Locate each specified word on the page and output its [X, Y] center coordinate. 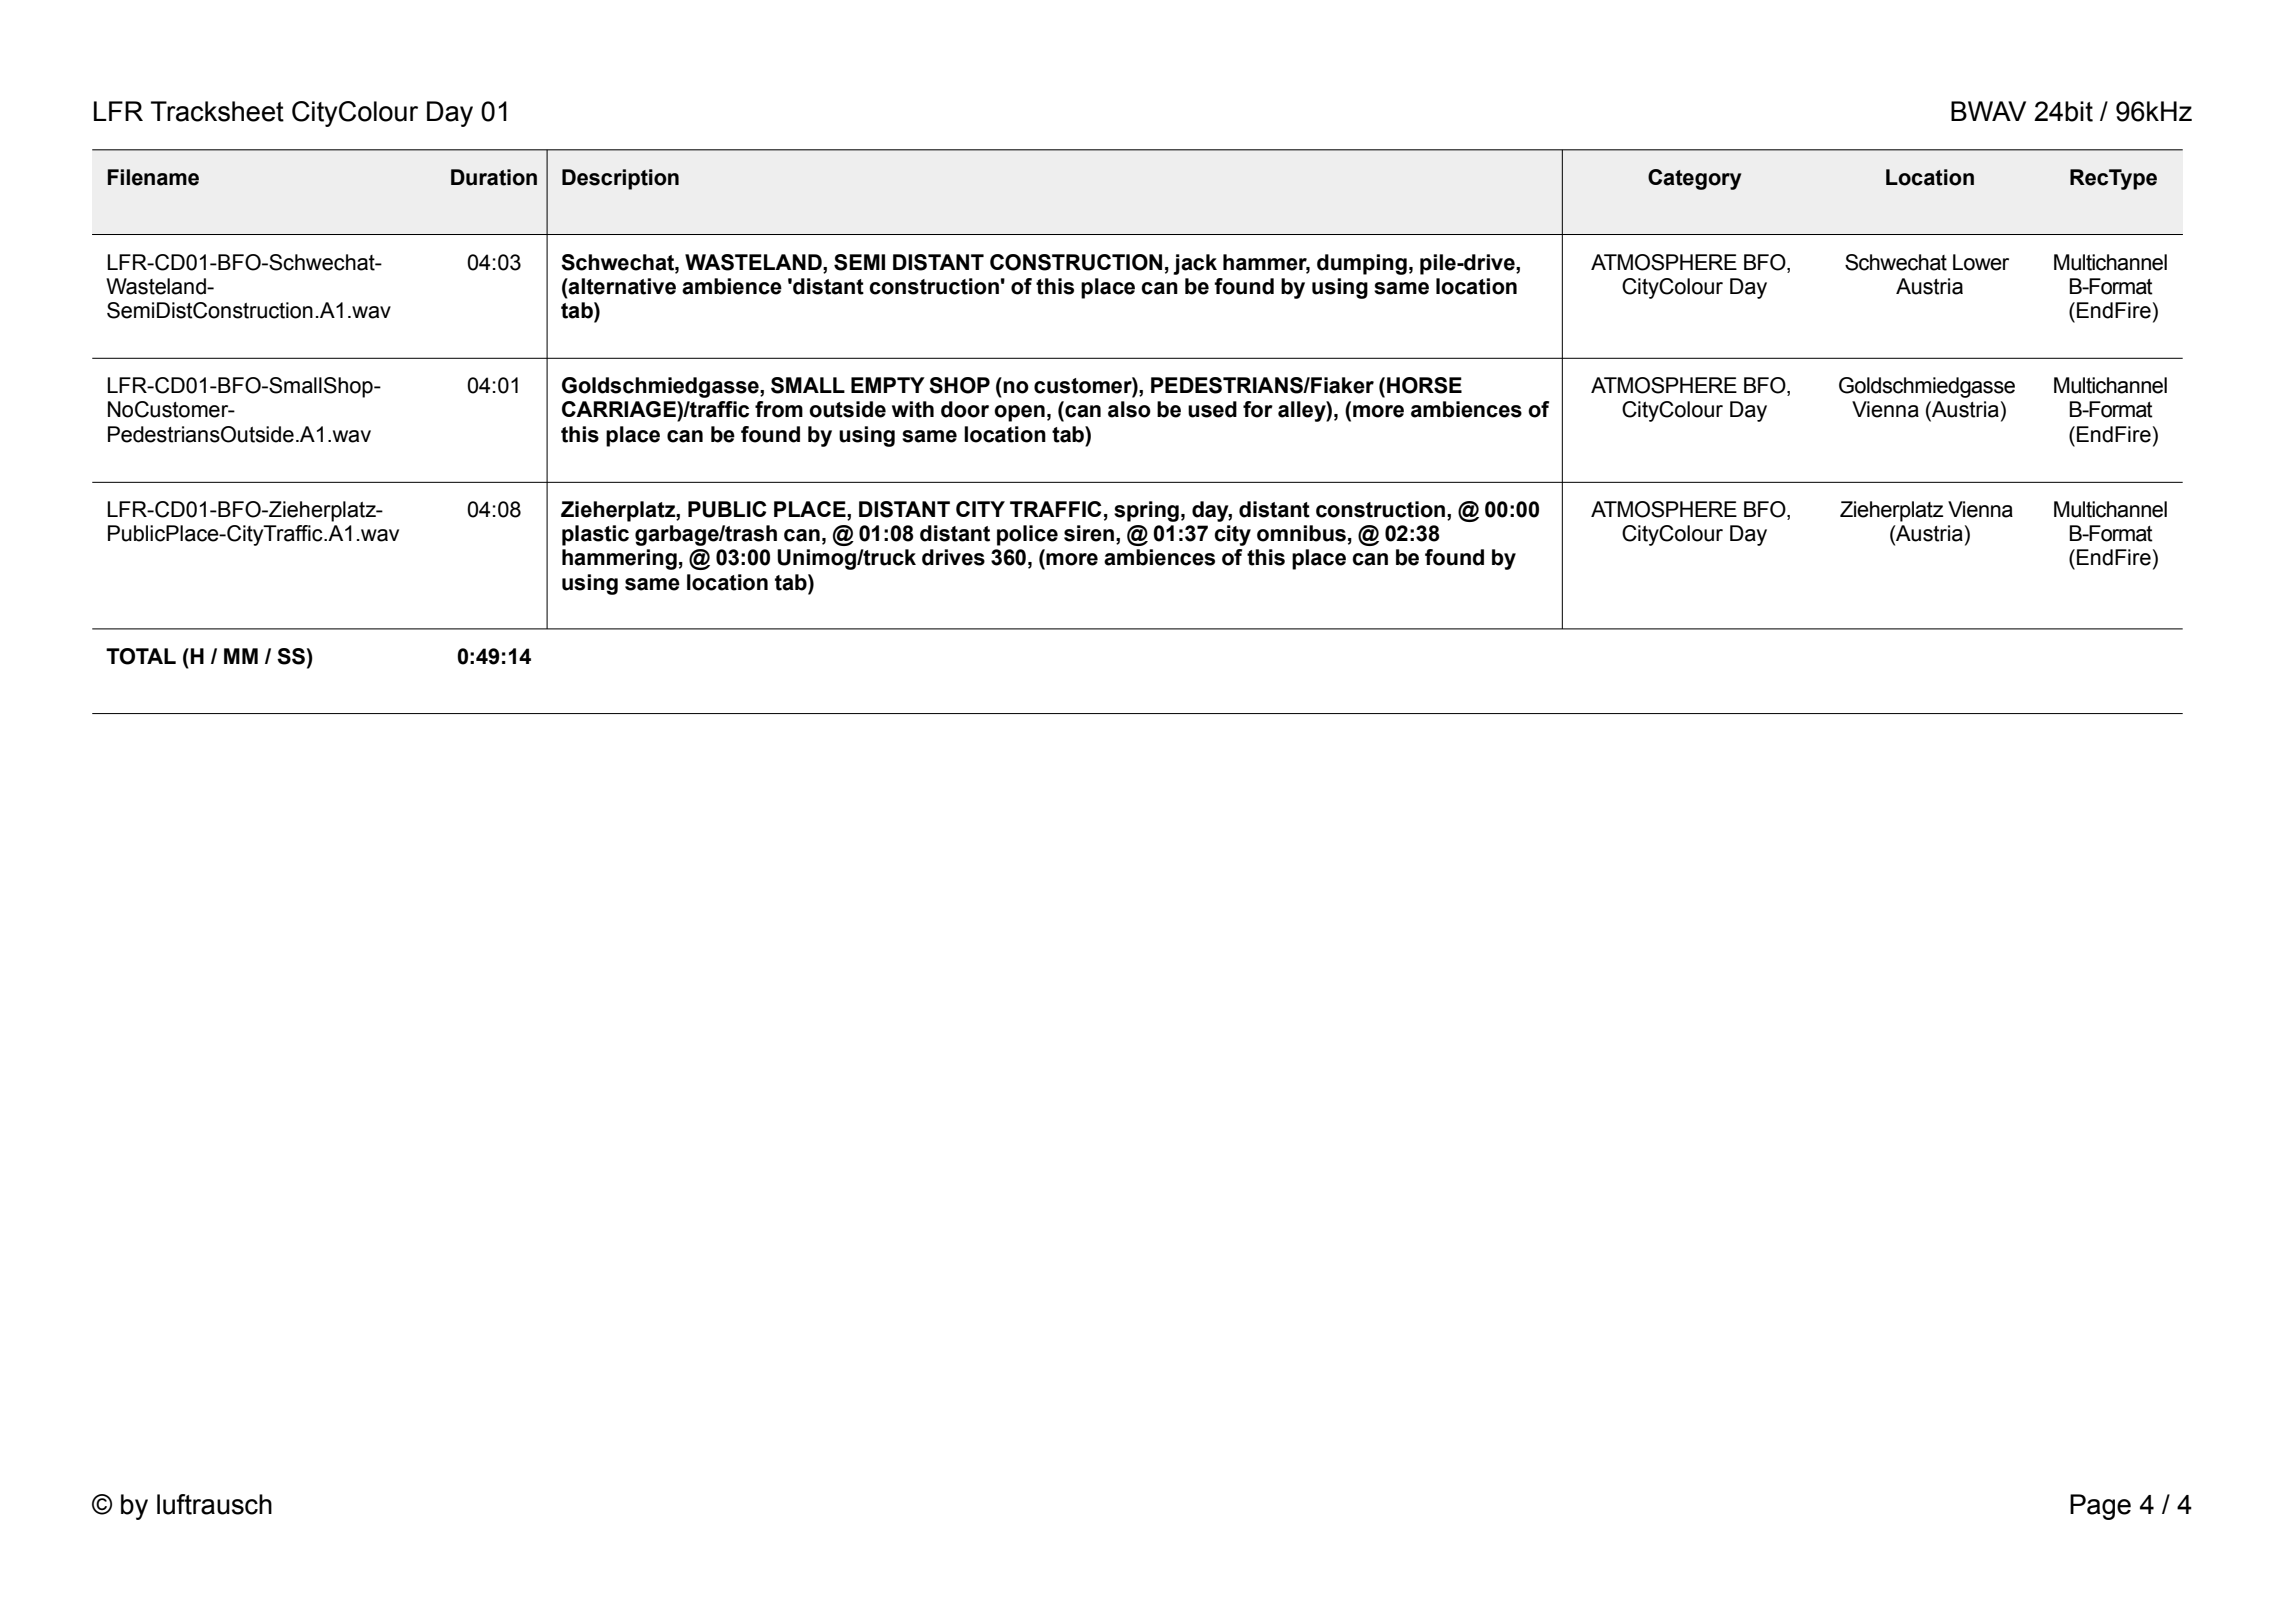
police [1027, 535]
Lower [1981, 262]
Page [2100, 1507]
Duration [494, 177]
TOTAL [141, 656]
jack [1195, 264]
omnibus [1301, 533]
